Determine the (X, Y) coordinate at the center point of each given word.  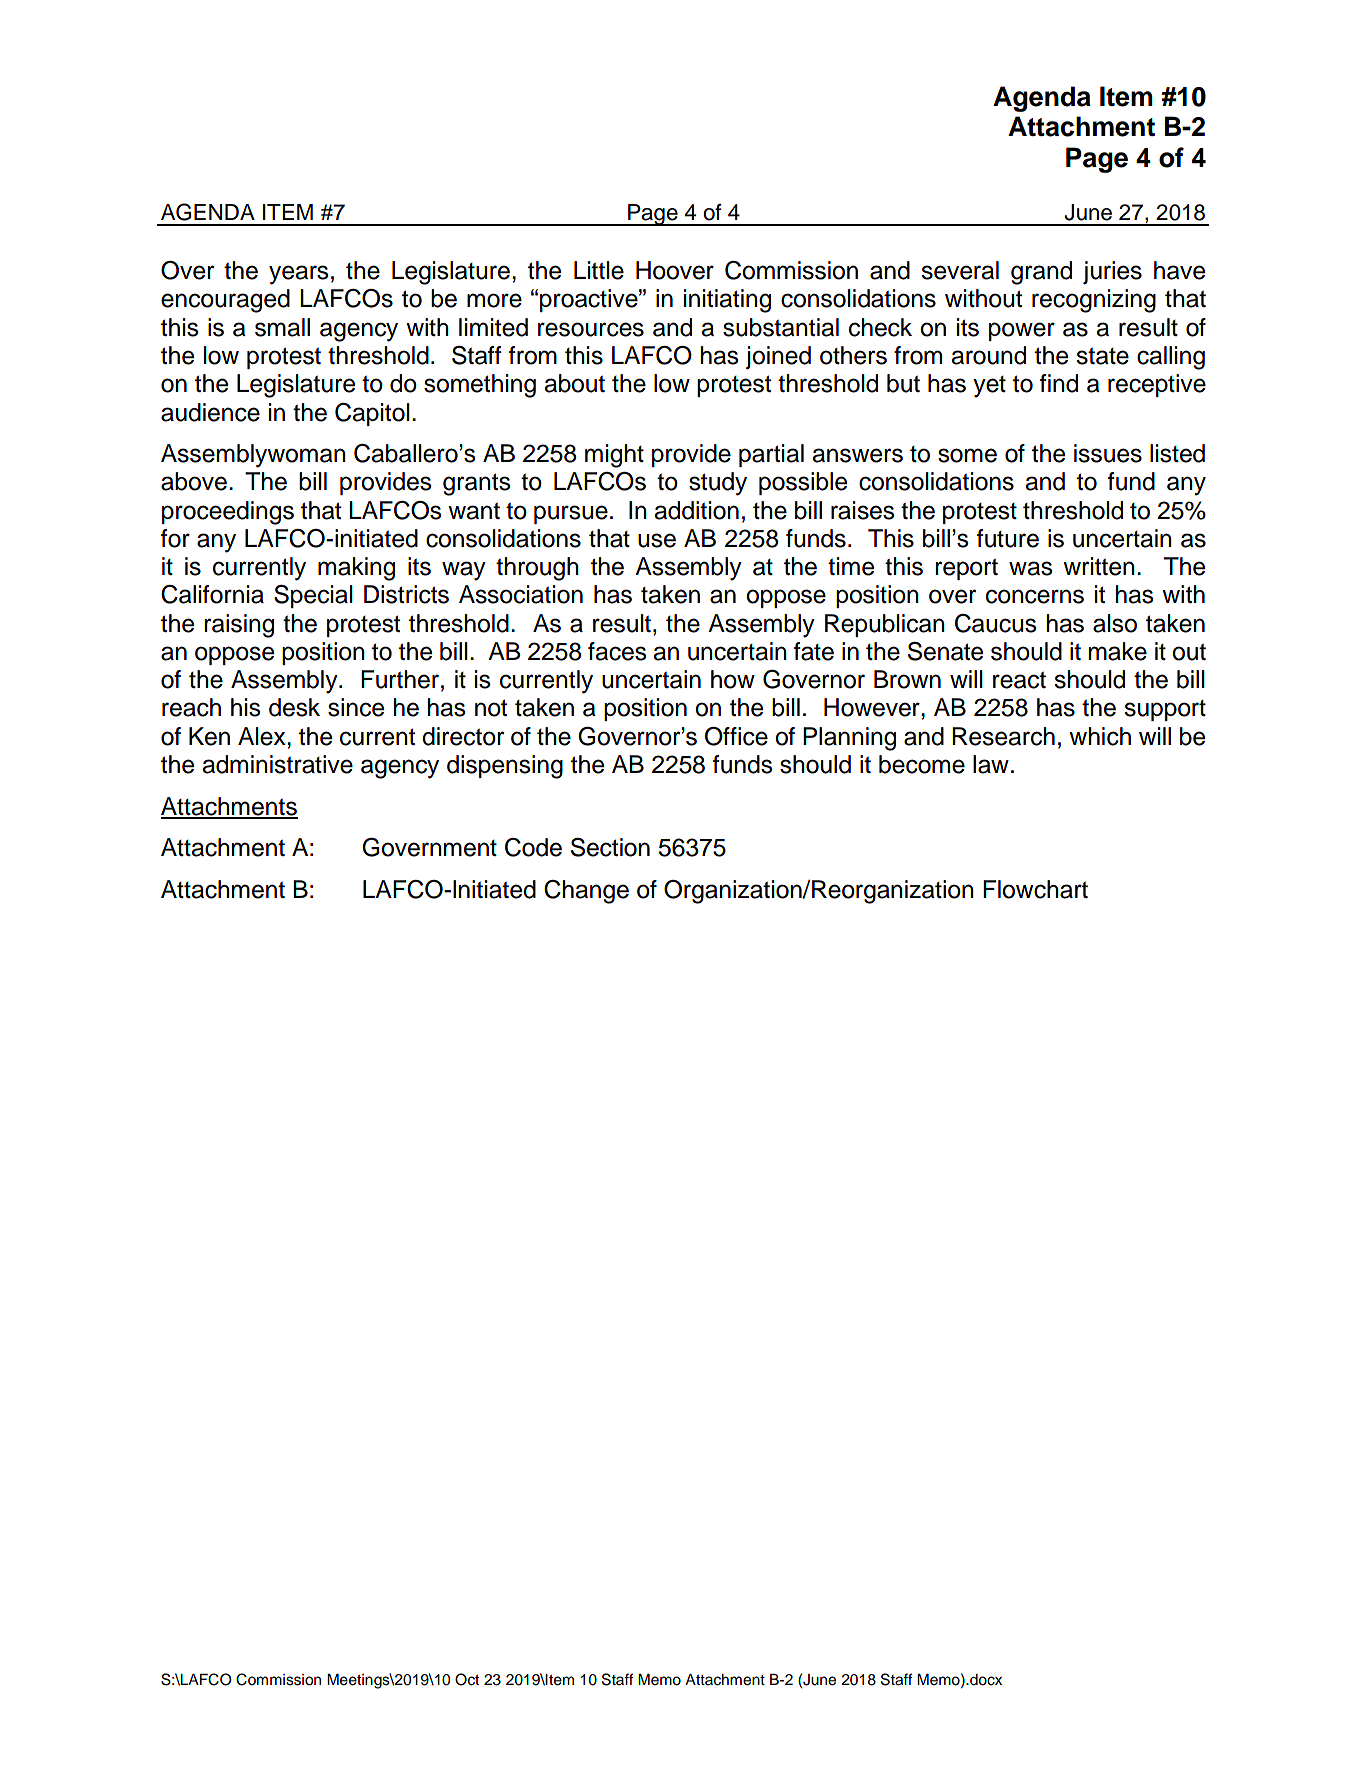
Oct (467, 1679)
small (282, 327)
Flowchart (1035, 889)
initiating (727, 301)
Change (586, 892)
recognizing (1094, 301)
